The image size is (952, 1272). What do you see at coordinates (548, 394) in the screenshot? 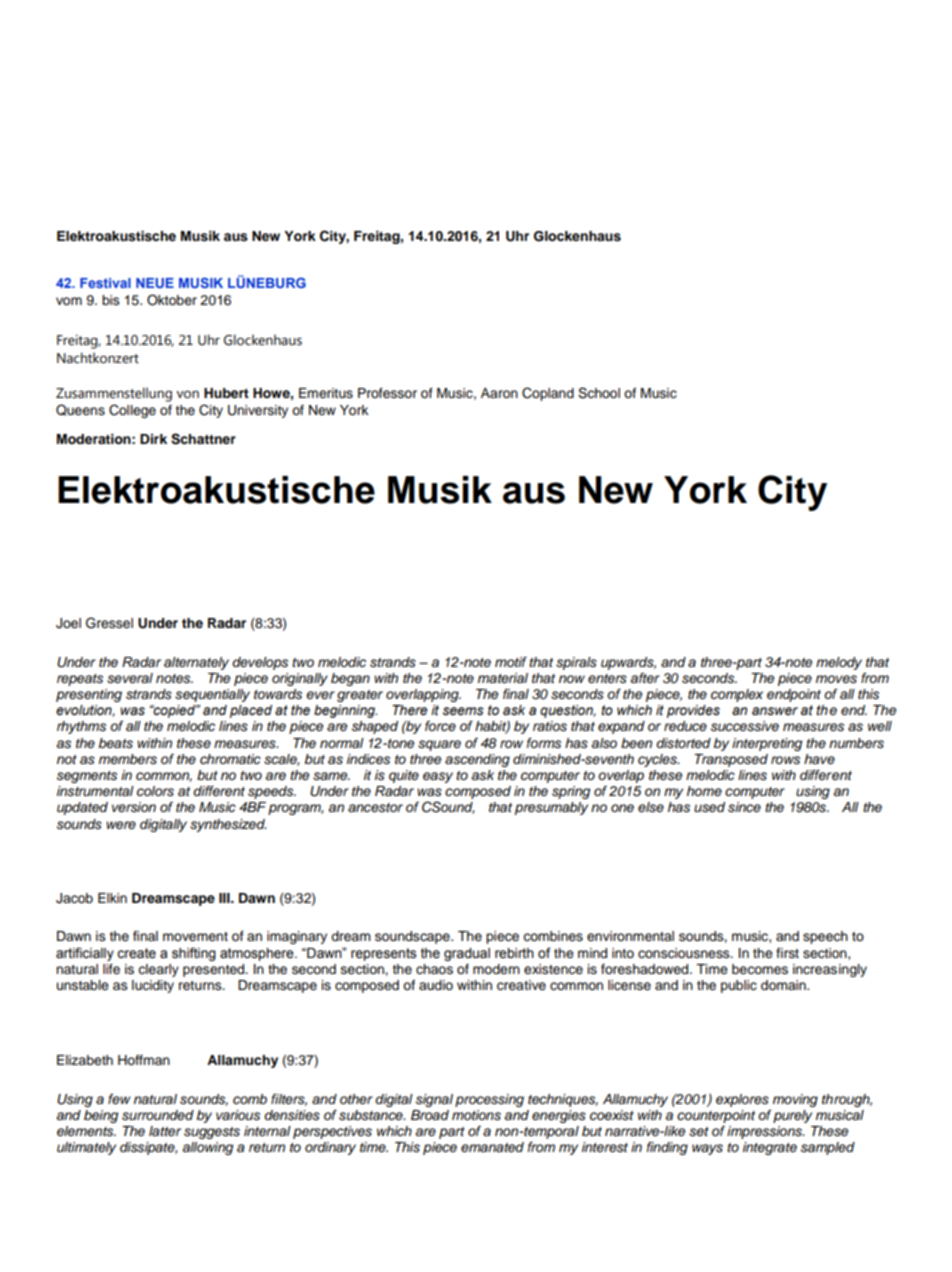
I see `Copland` at bounding box center [548, 394].
